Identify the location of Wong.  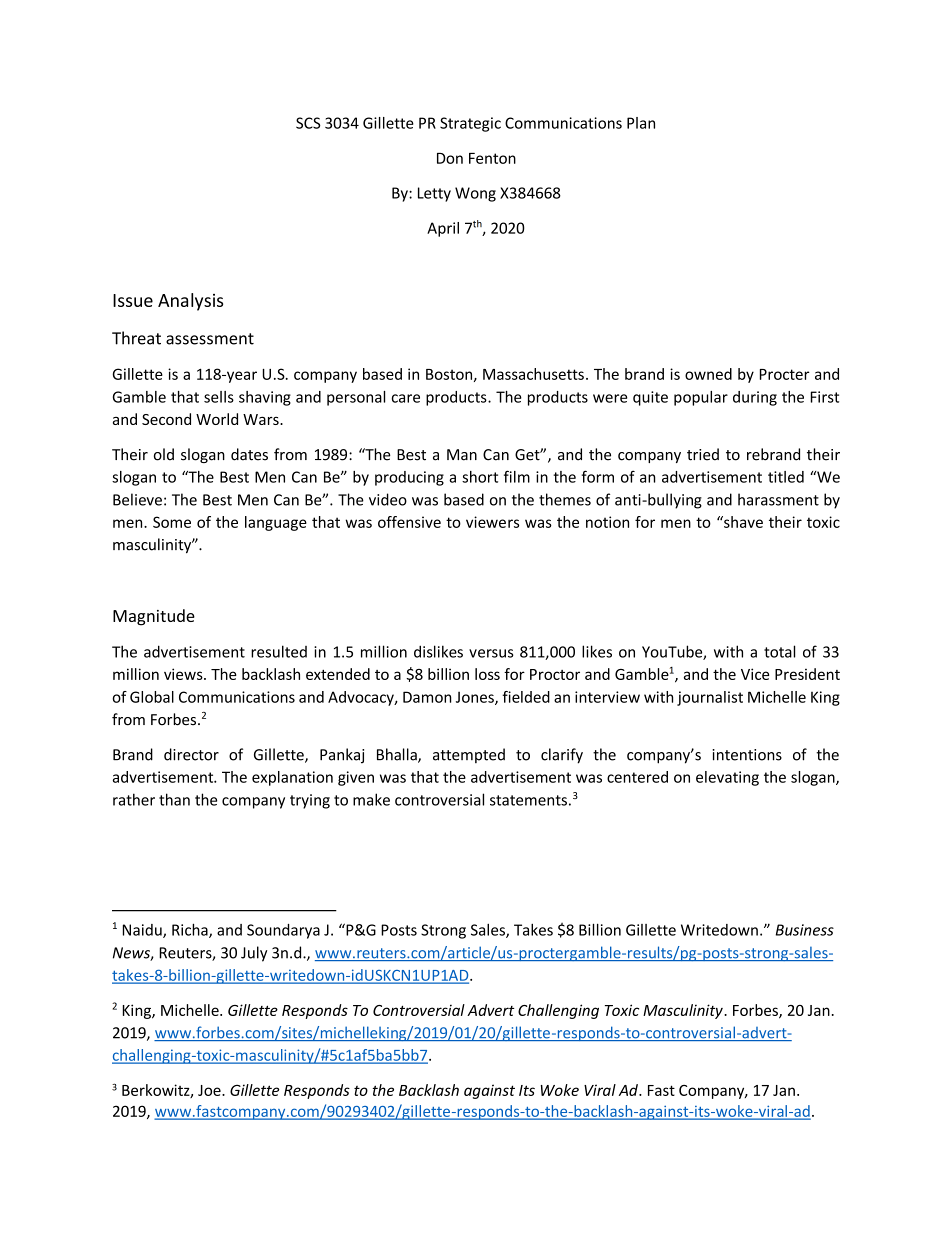
(475, 194).
